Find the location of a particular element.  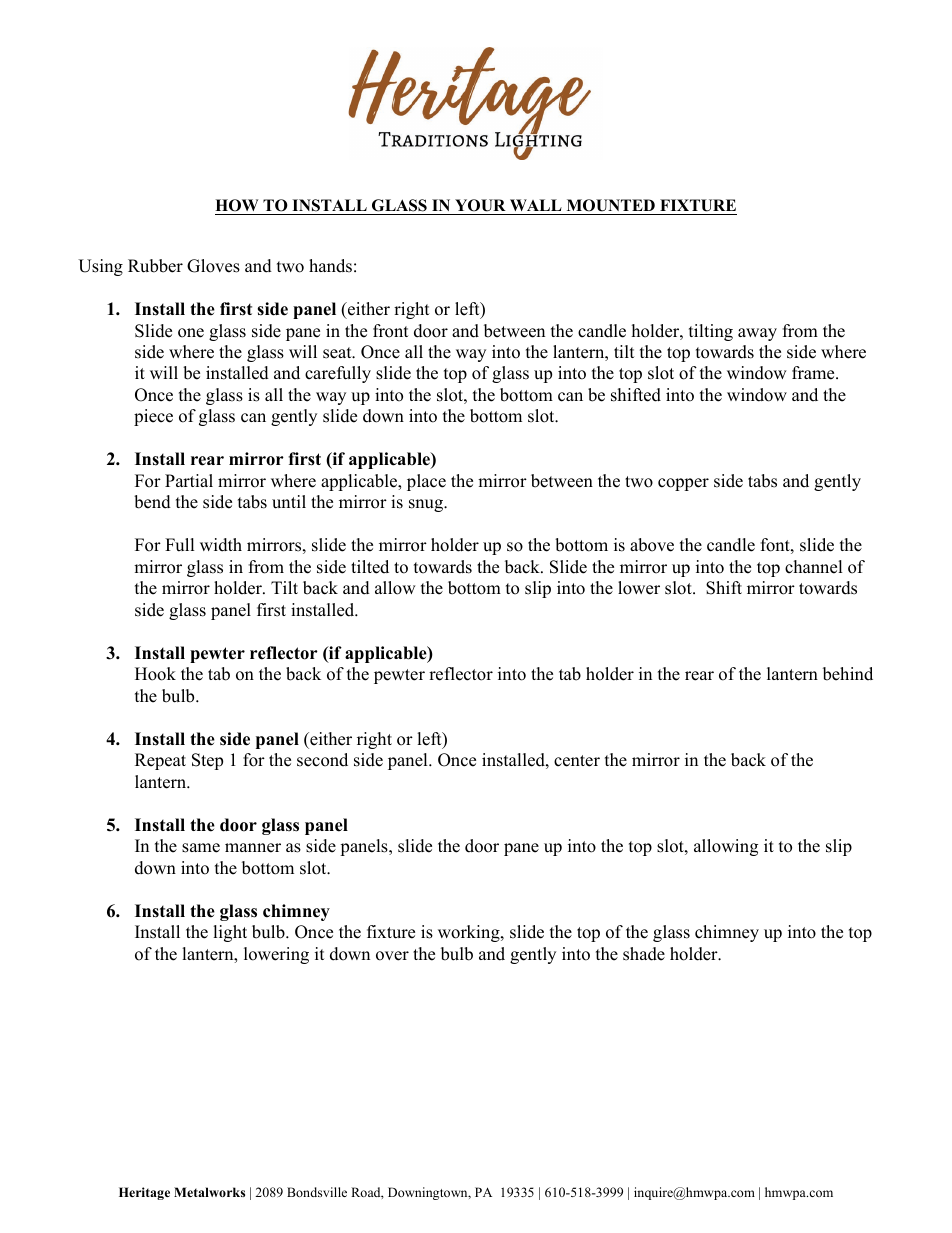

over is located at coordinates (392, 956).
